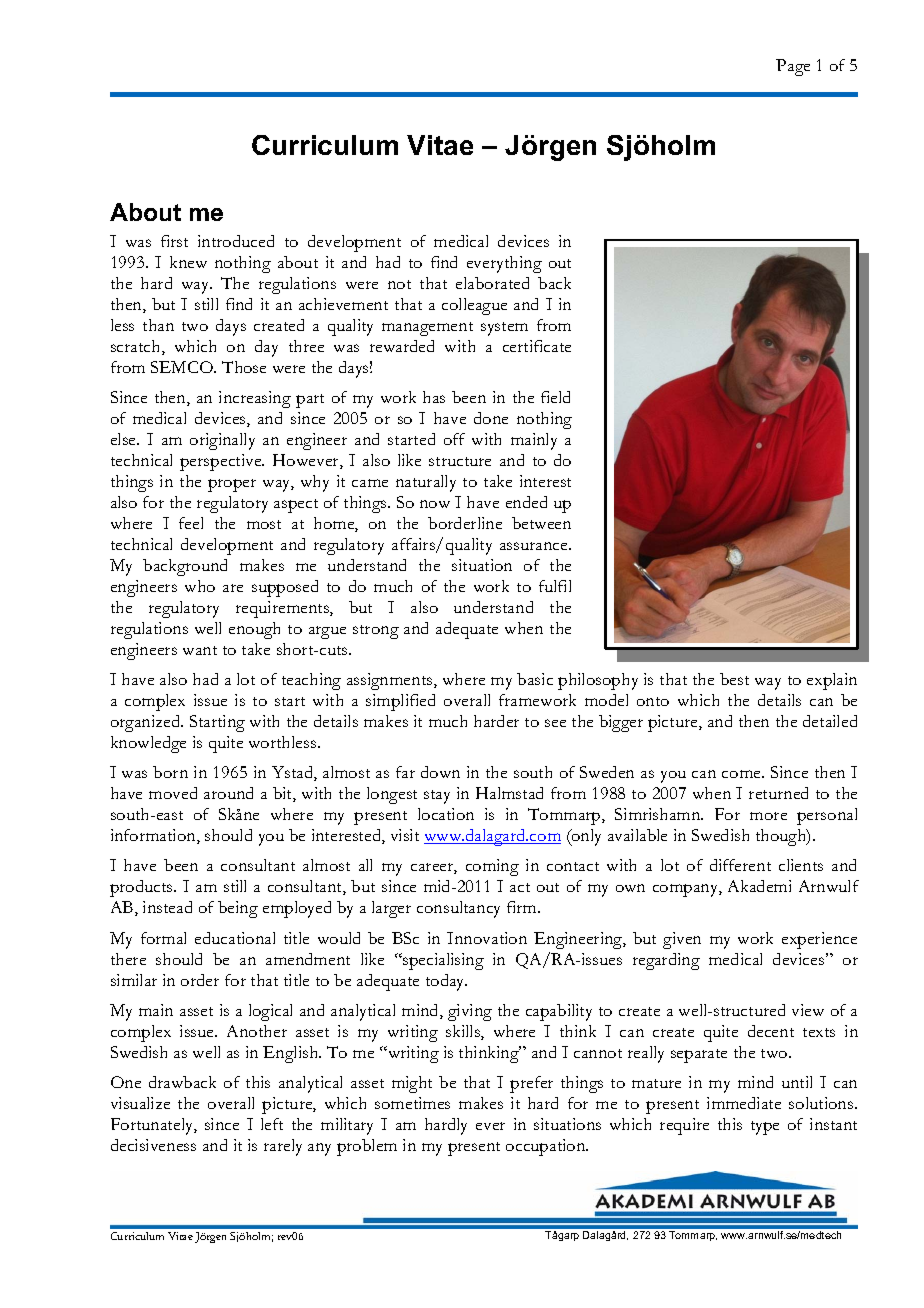  What do you see at coordinates (228, 793) in the screenshot?
I see `around` at bounding box center [228, 793].
